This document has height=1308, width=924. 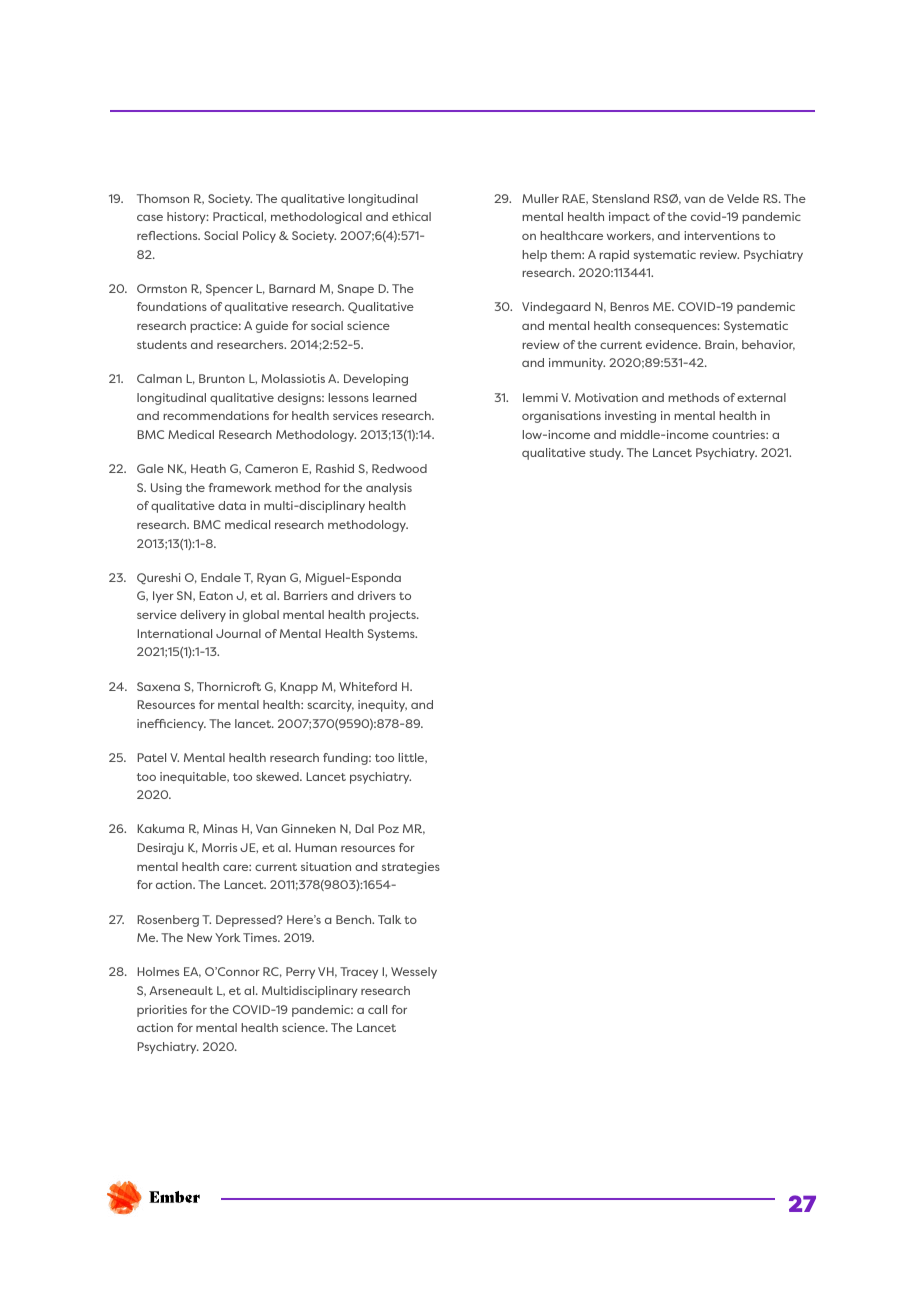 What do you see at coordinates (368, 686) in the document?
I see `Whiteford` at bounding box center [368, 686].
